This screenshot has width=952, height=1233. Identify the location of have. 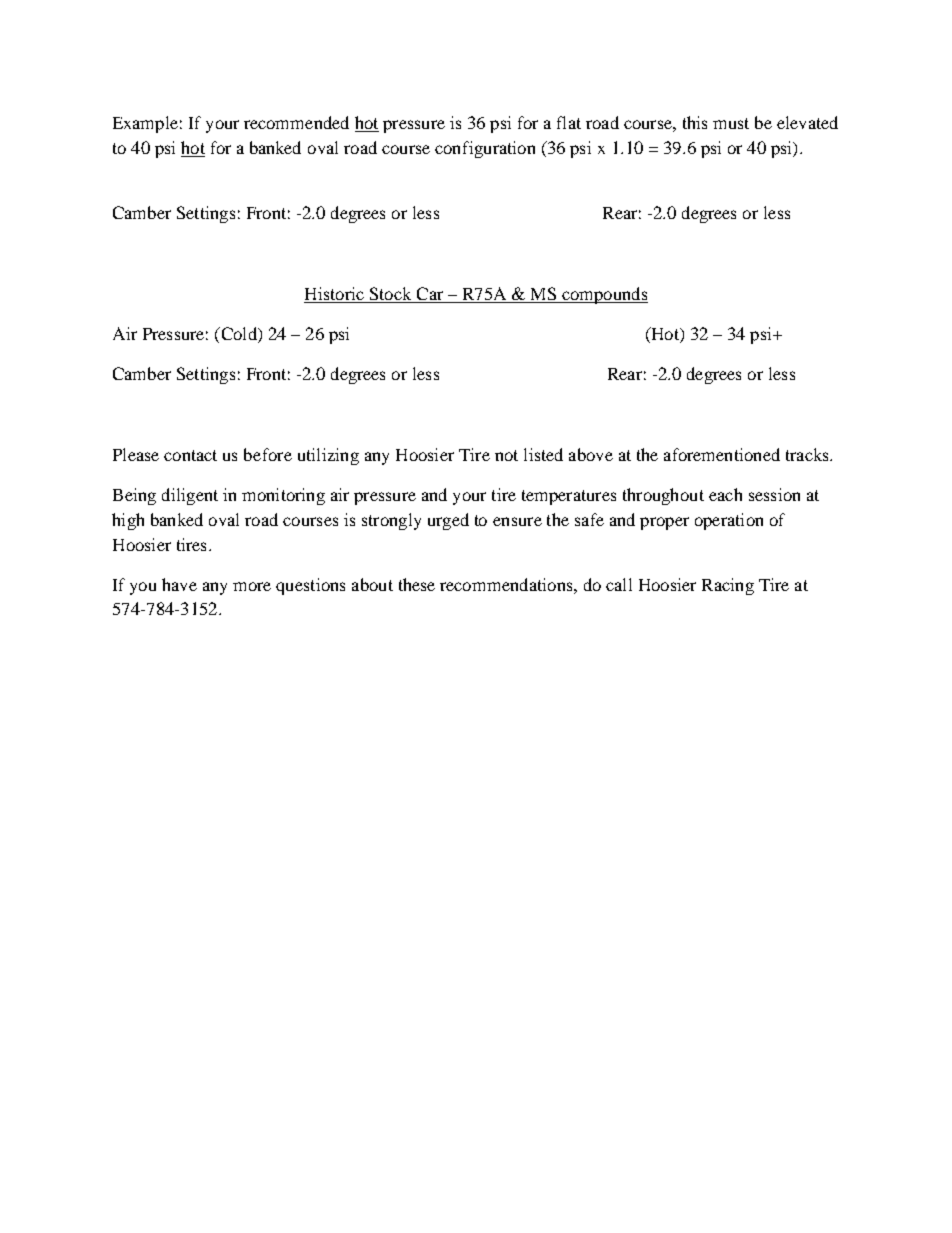
(179, 584).
